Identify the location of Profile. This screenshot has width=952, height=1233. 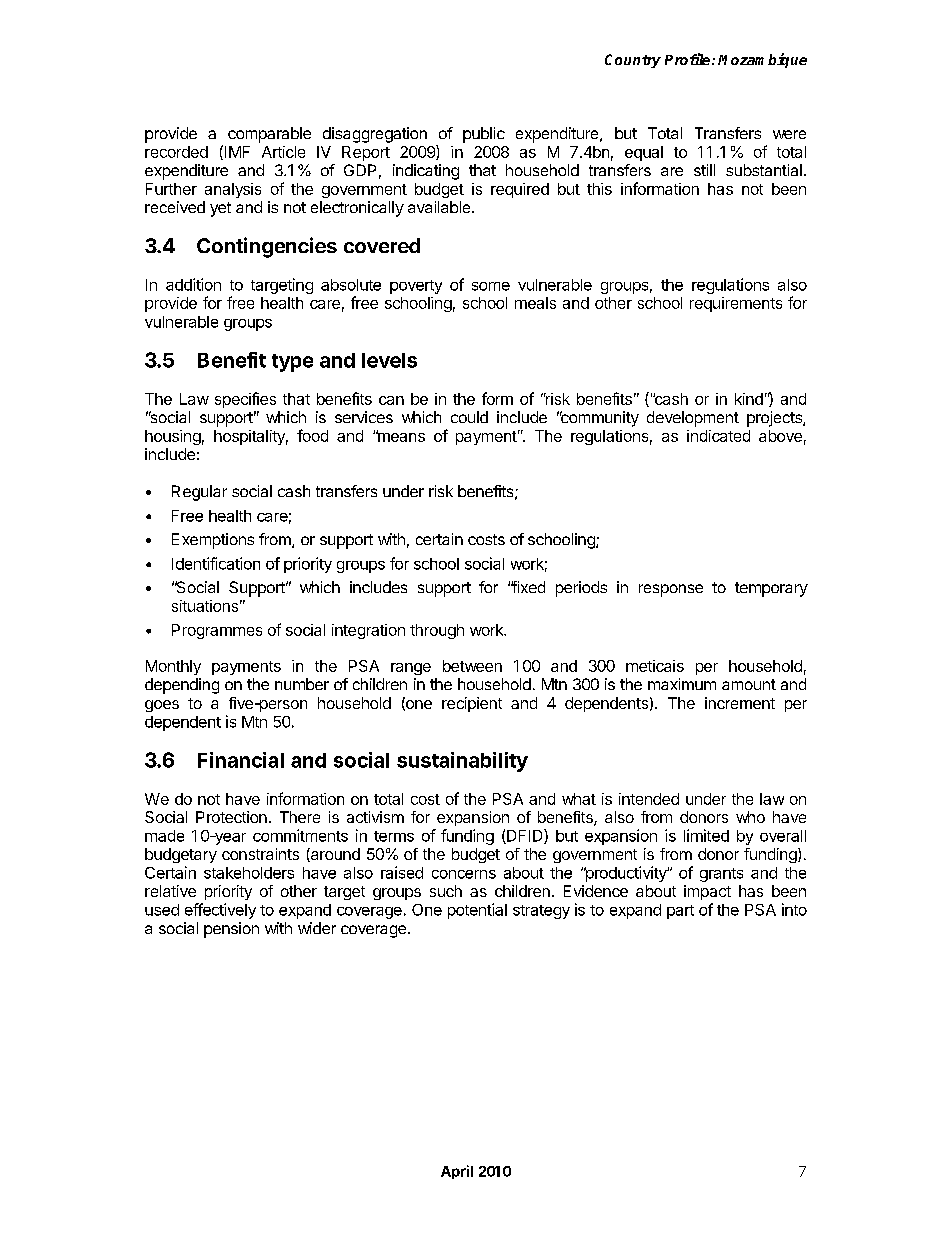
(689, 59).
